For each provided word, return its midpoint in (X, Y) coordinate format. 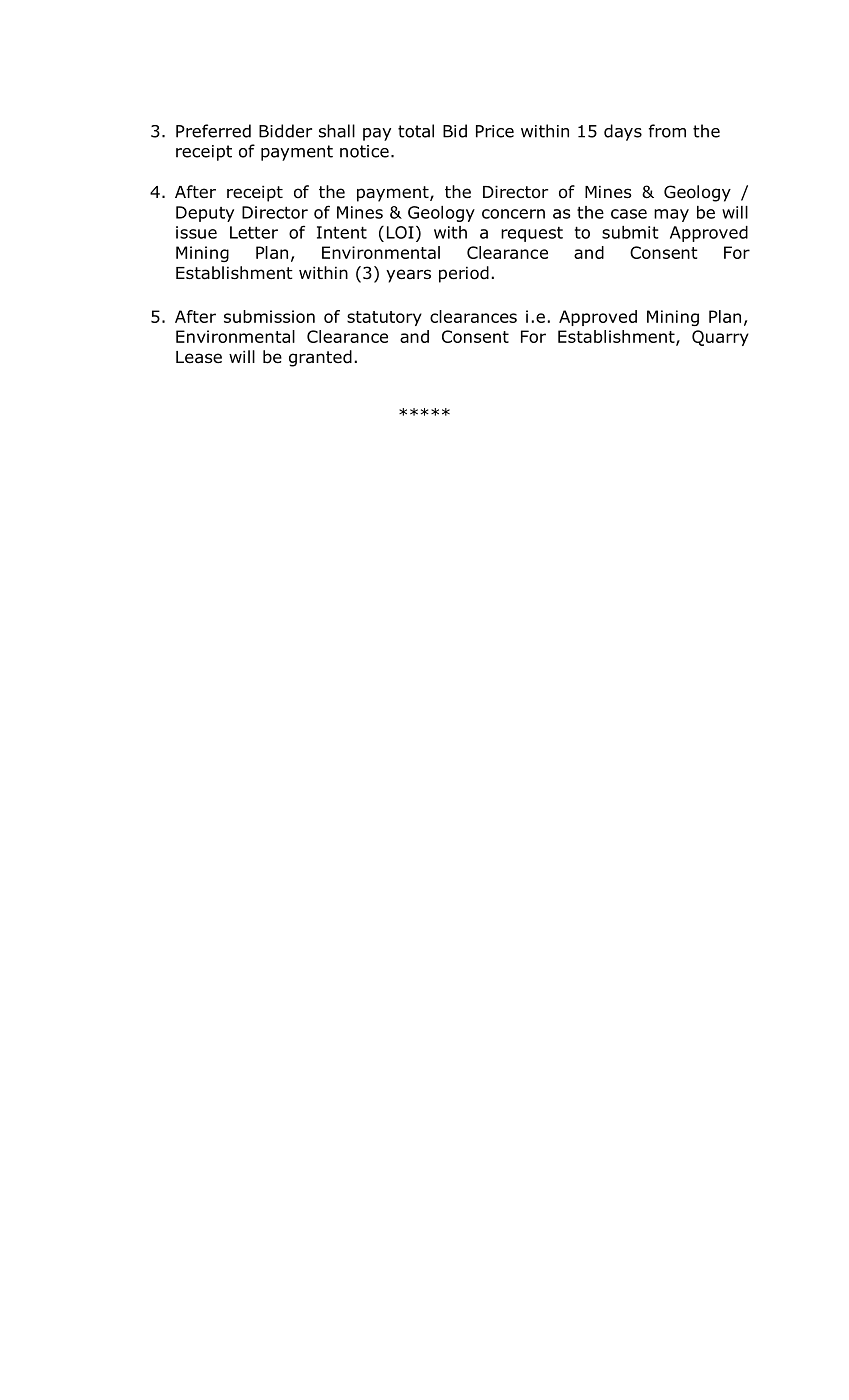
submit (630, 232)
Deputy (205, 214)
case (629, 214)
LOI (400, 232)
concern (513, 214)
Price (495, 131)
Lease (199, 357)
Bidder (285, 131)
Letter (254, 232)
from (667, 131)
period (464, 274)
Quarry (720, 338)
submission (269, 316)
